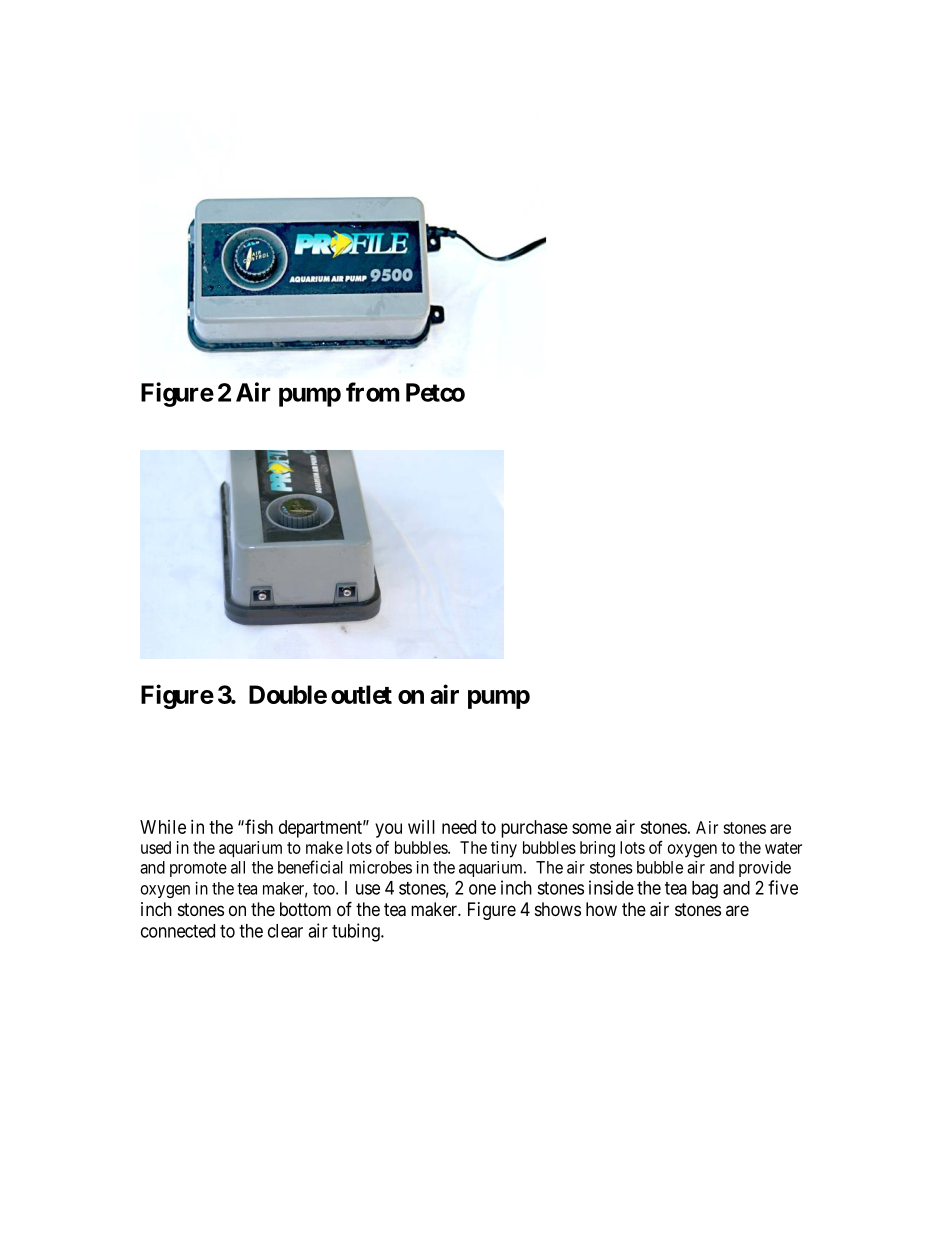  I want to click on outlet, so click(361, 694).
